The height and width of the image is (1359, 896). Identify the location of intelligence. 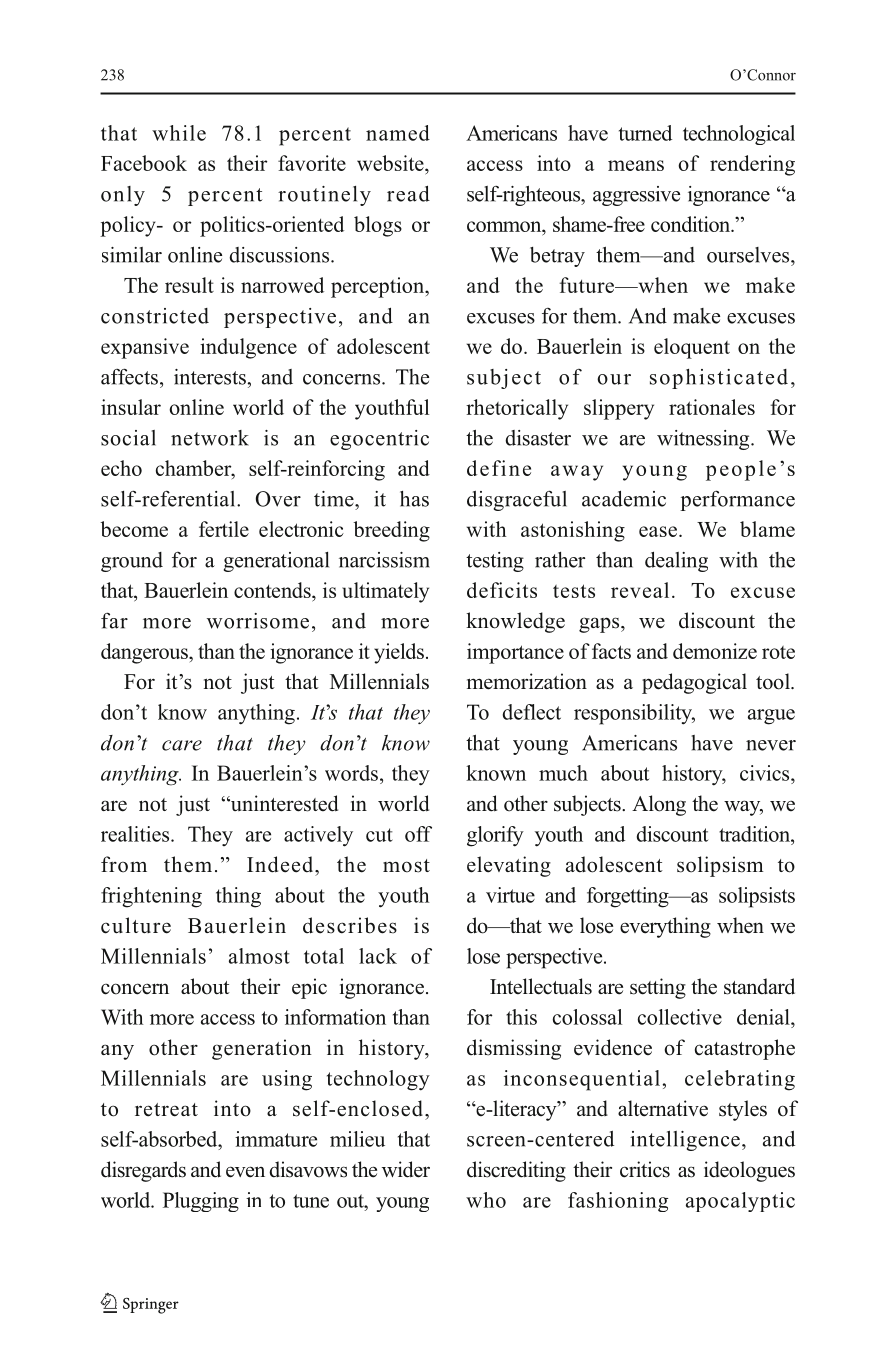
(685, 1141).
